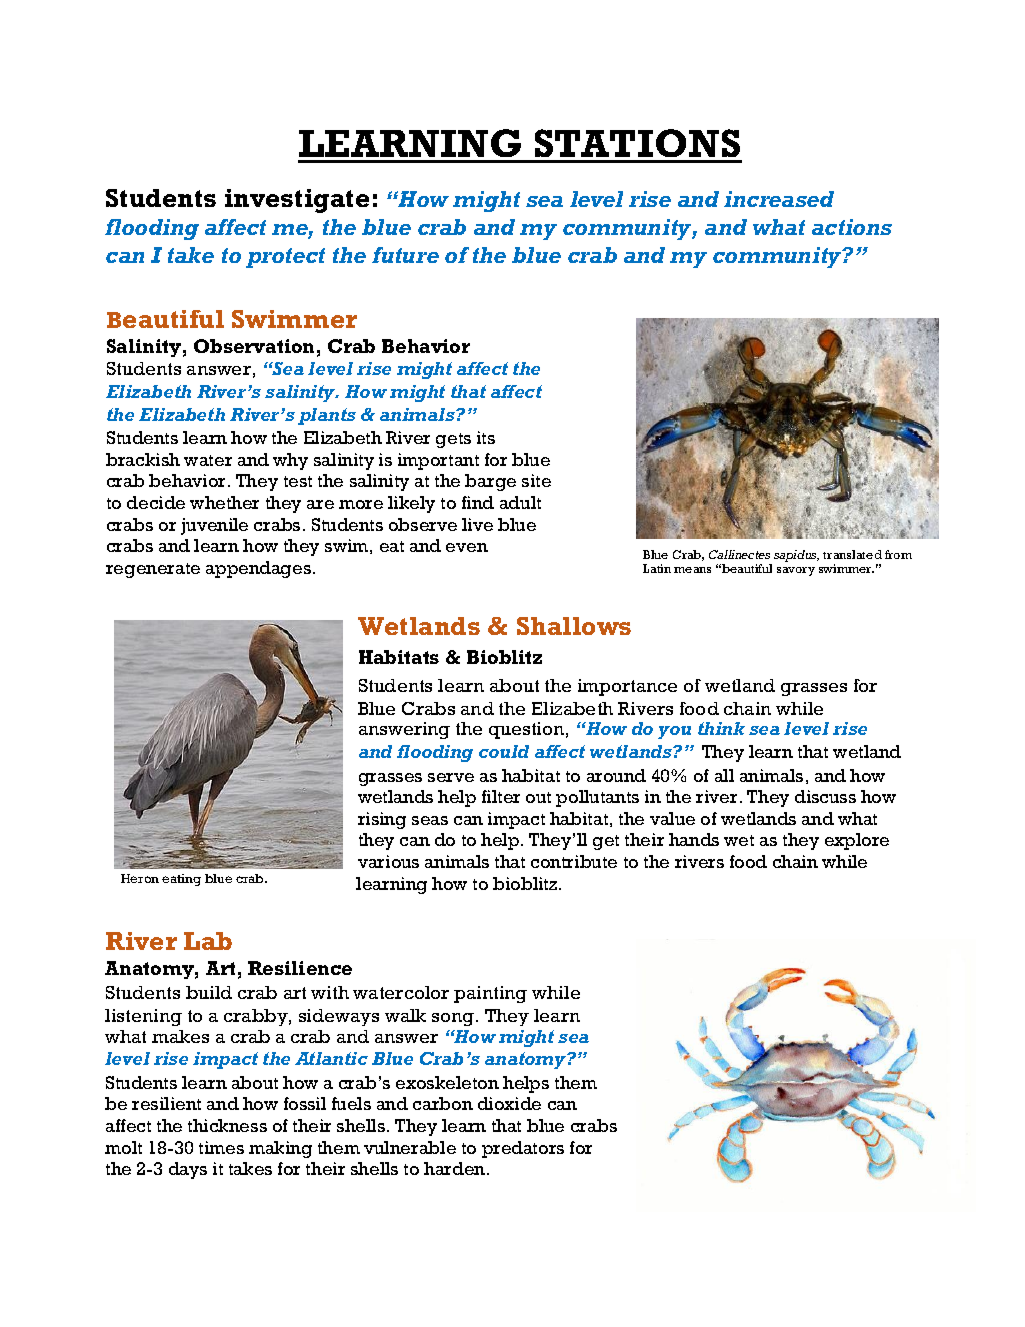 This screenshot has height=1327, width=1025. Describe the element at coordinates (504, 751) in the screenshot. I see `could` at that location.
